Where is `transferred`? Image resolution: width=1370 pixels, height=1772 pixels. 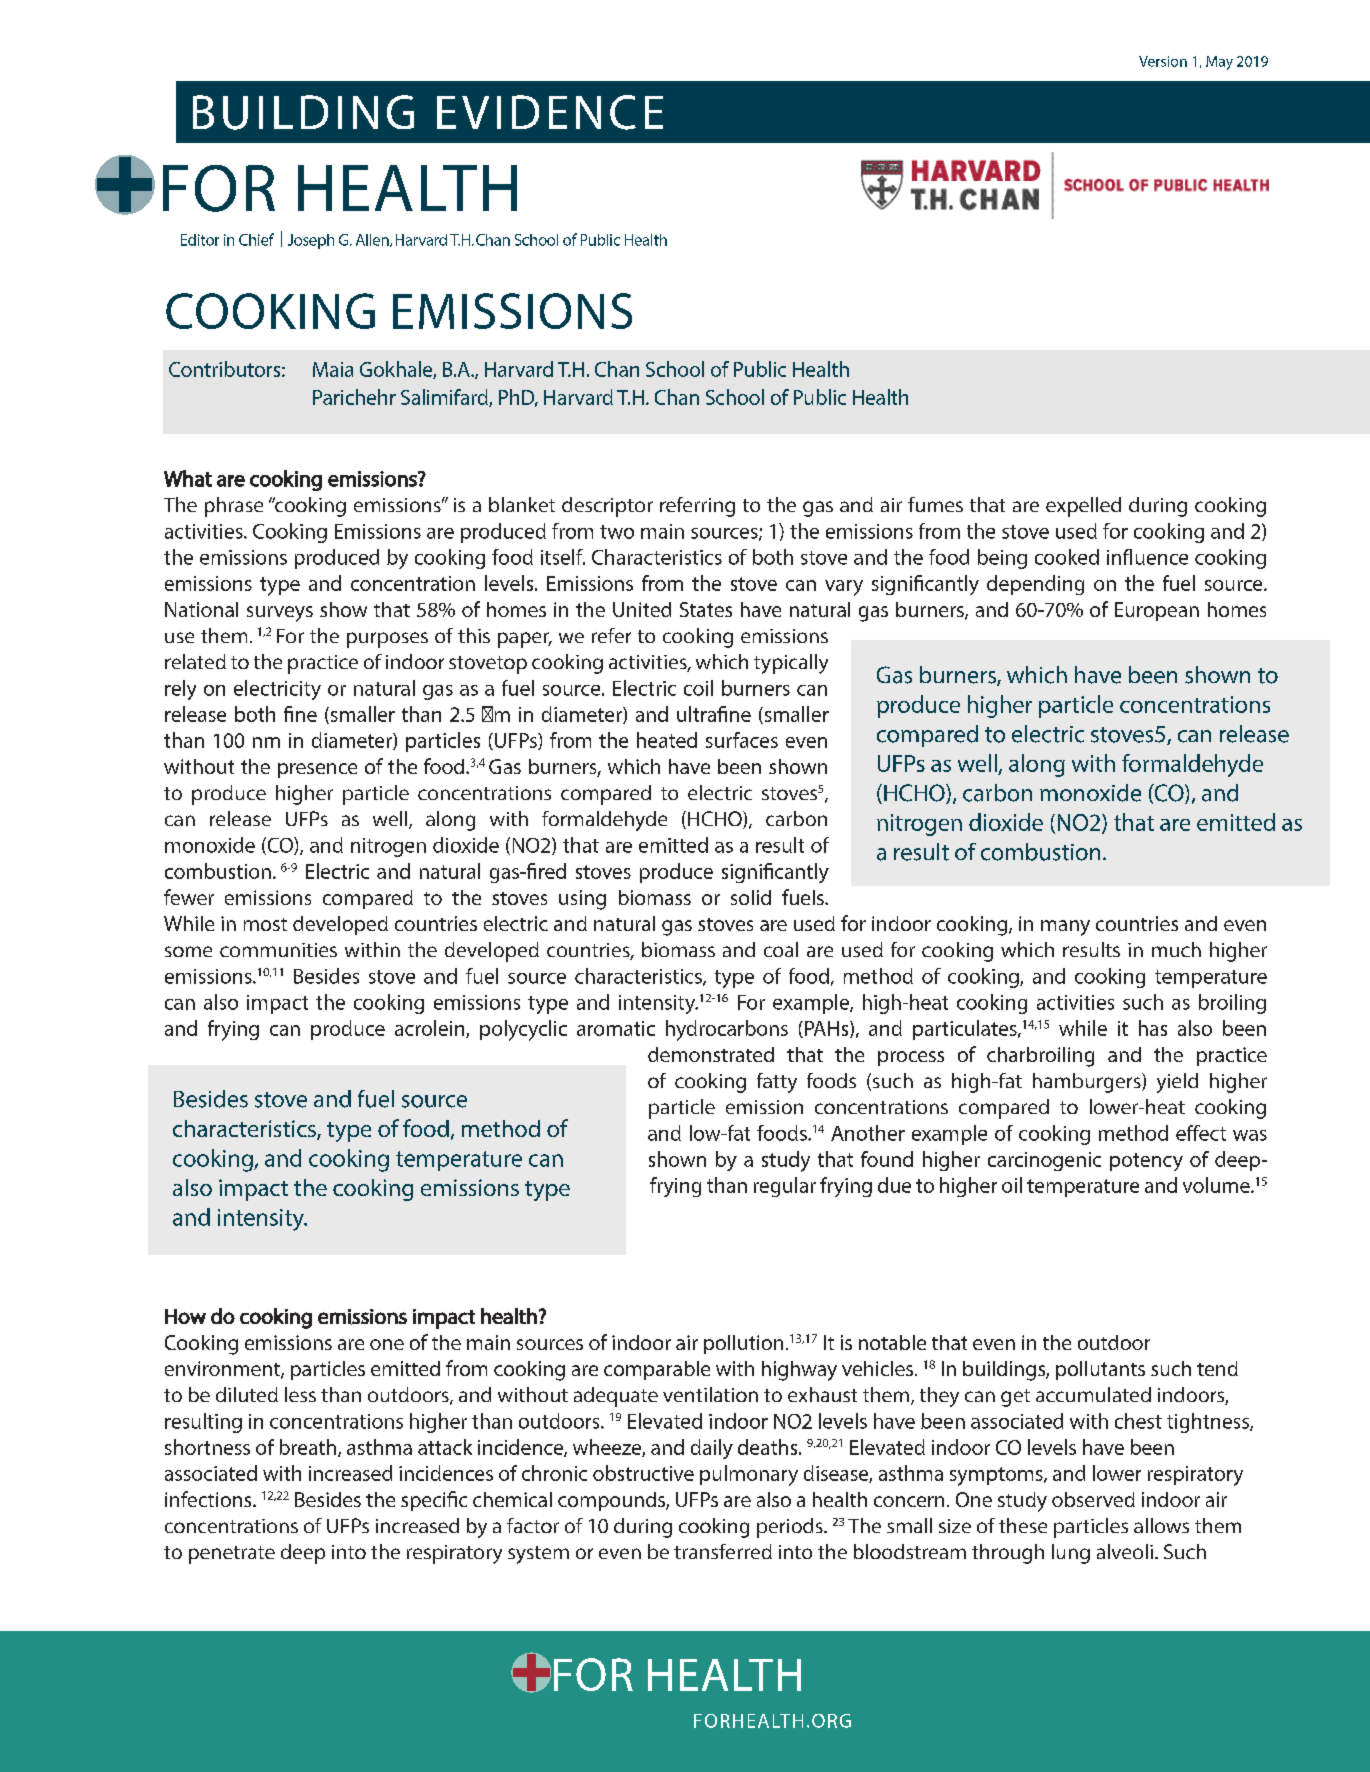 transferred is located at coordinates (723, 1551).
